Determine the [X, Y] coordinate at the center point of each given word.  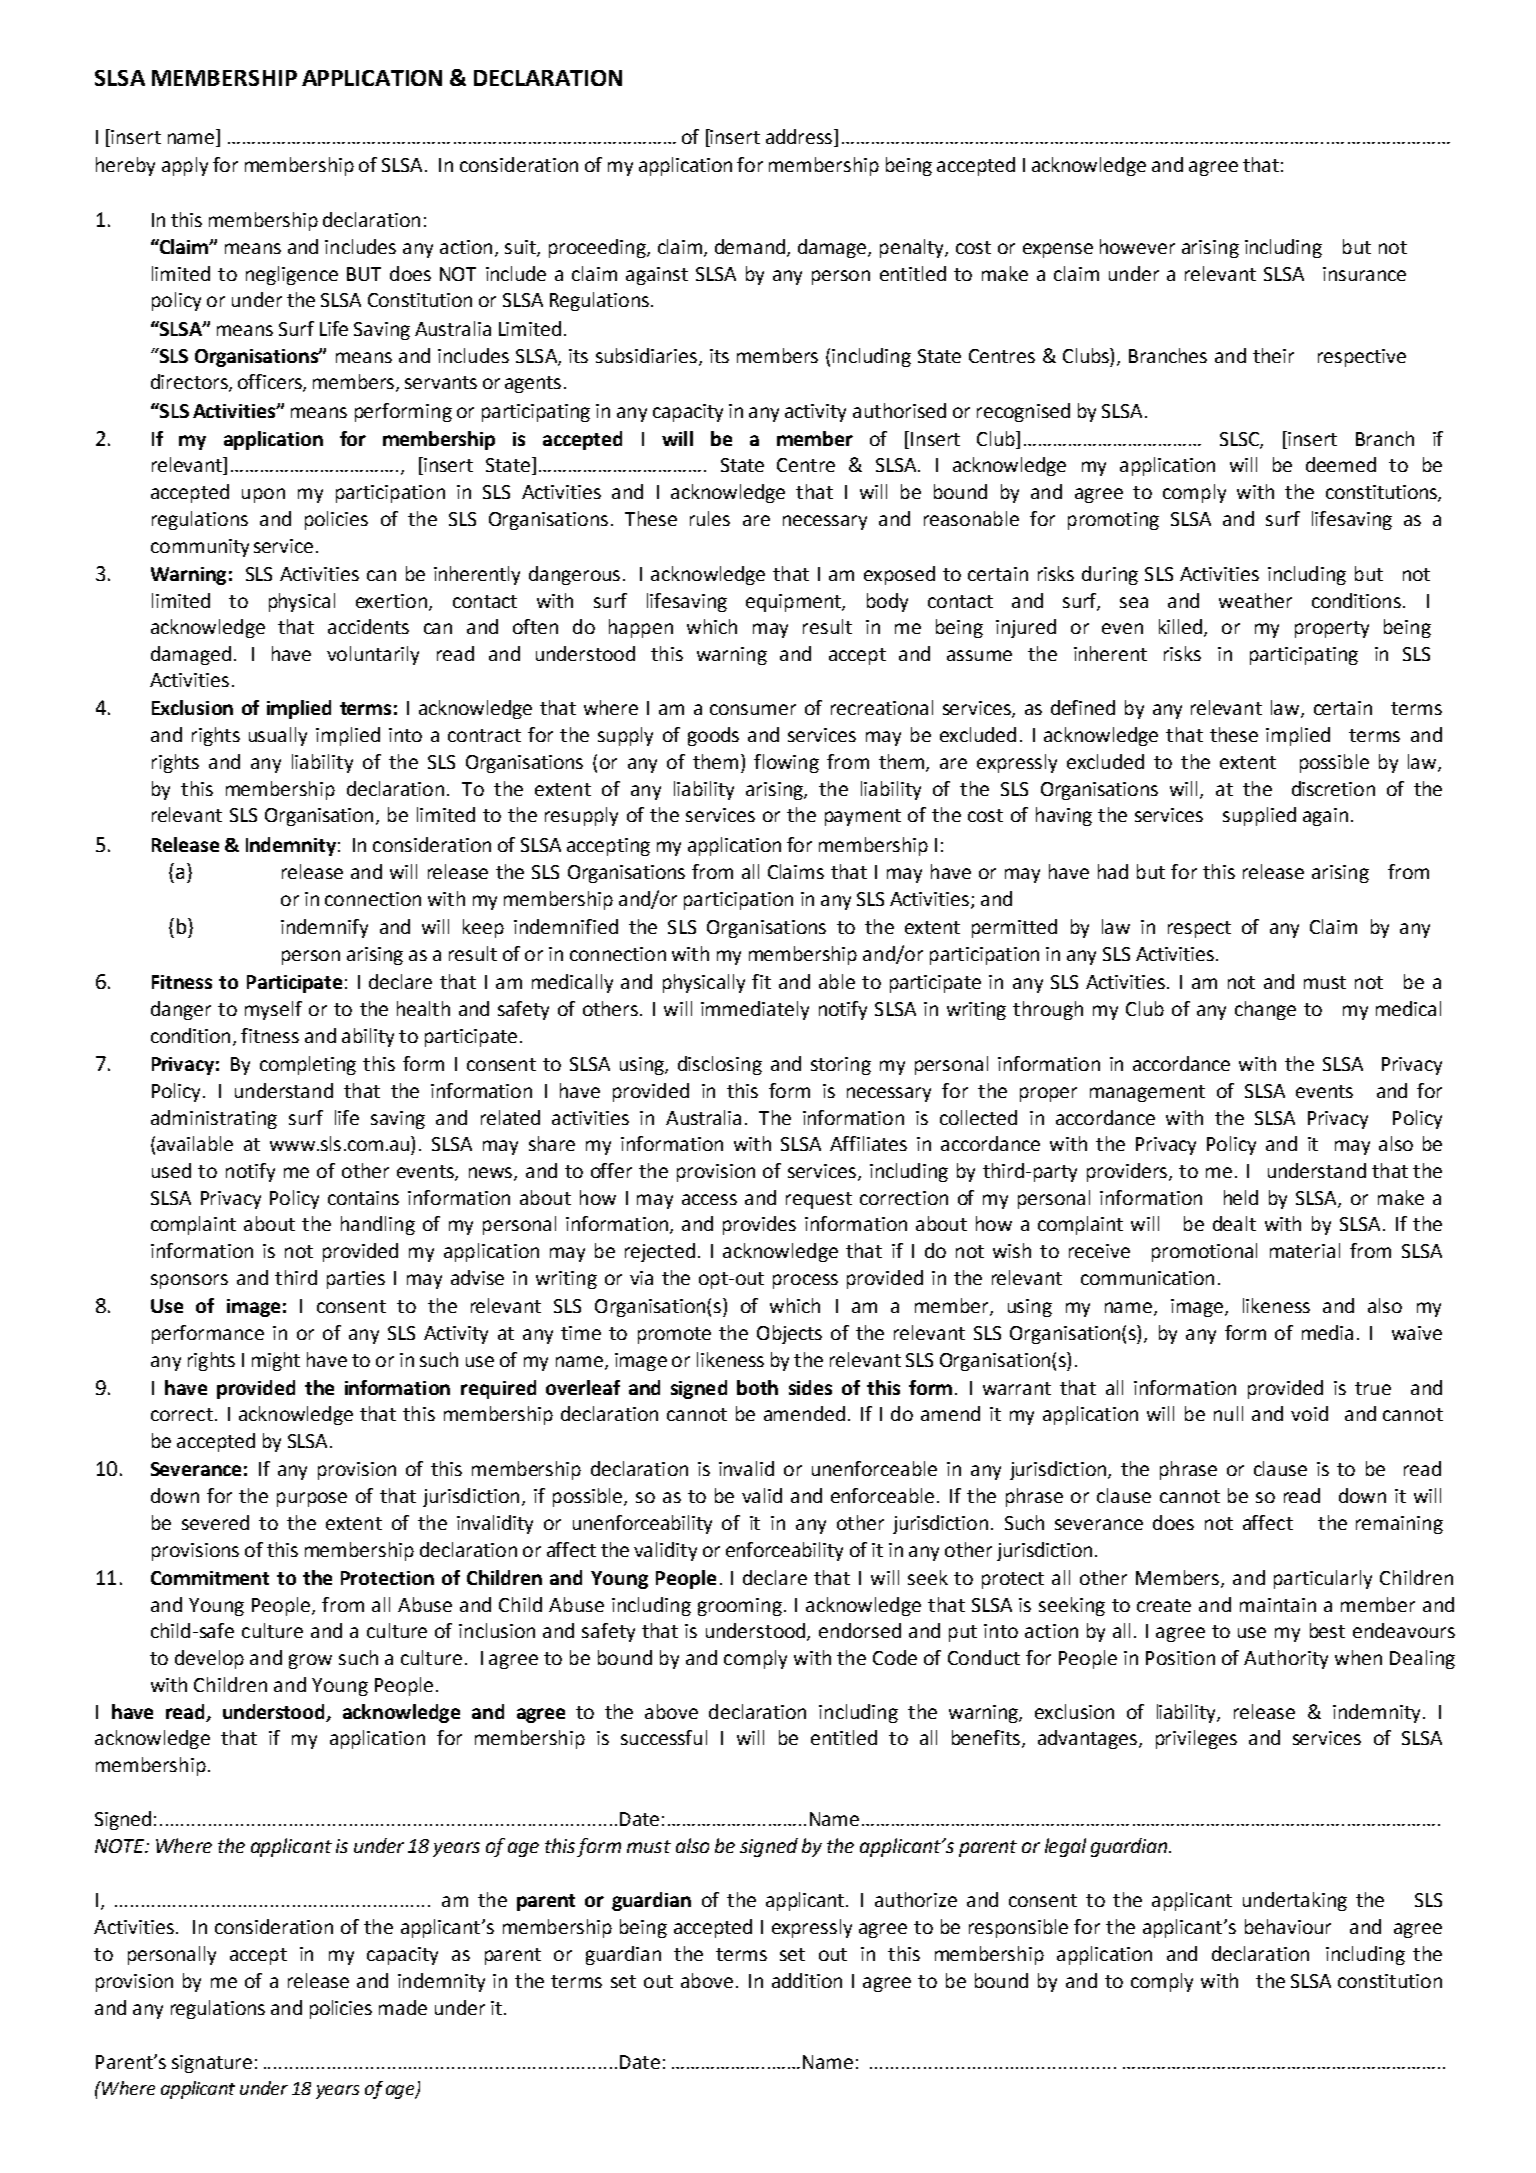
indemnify [324, 928]
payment [863, 817]
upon [263, 495]
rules [710, 518]
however [1137, 246]
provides [759, 1225]
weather [1255, 600]
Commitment [210, 1578]
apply [185, 166]
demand [750, 246]
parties [356, 1280]
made [403, 2007]
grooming [741, 1607]
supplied [1259, 816]
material [1305, 1250]
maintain [1278, 1605]
